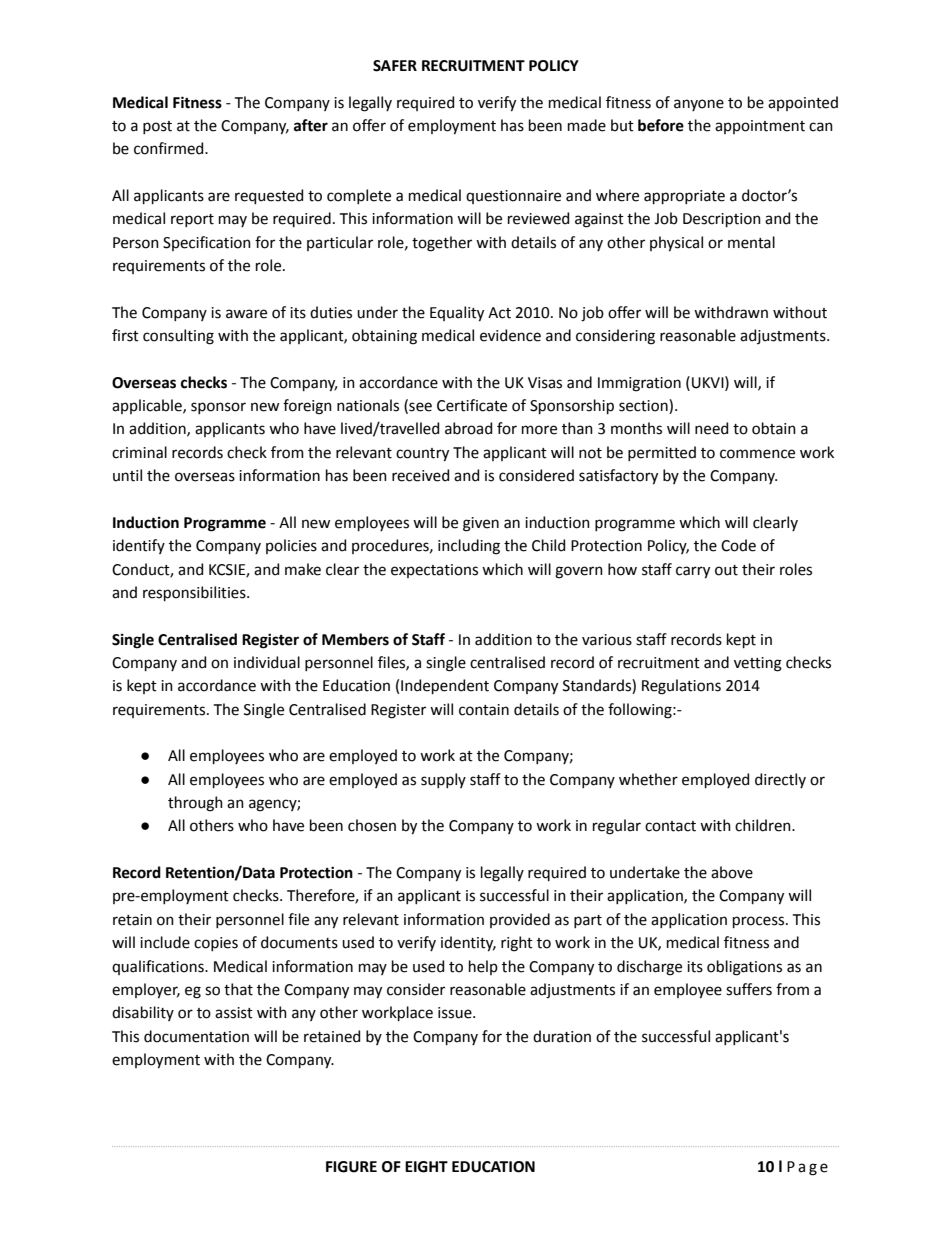 This document has height=1233, width=952. Describe the element at coordinates (434, 571) in the document. I see `expectations` at that location.
